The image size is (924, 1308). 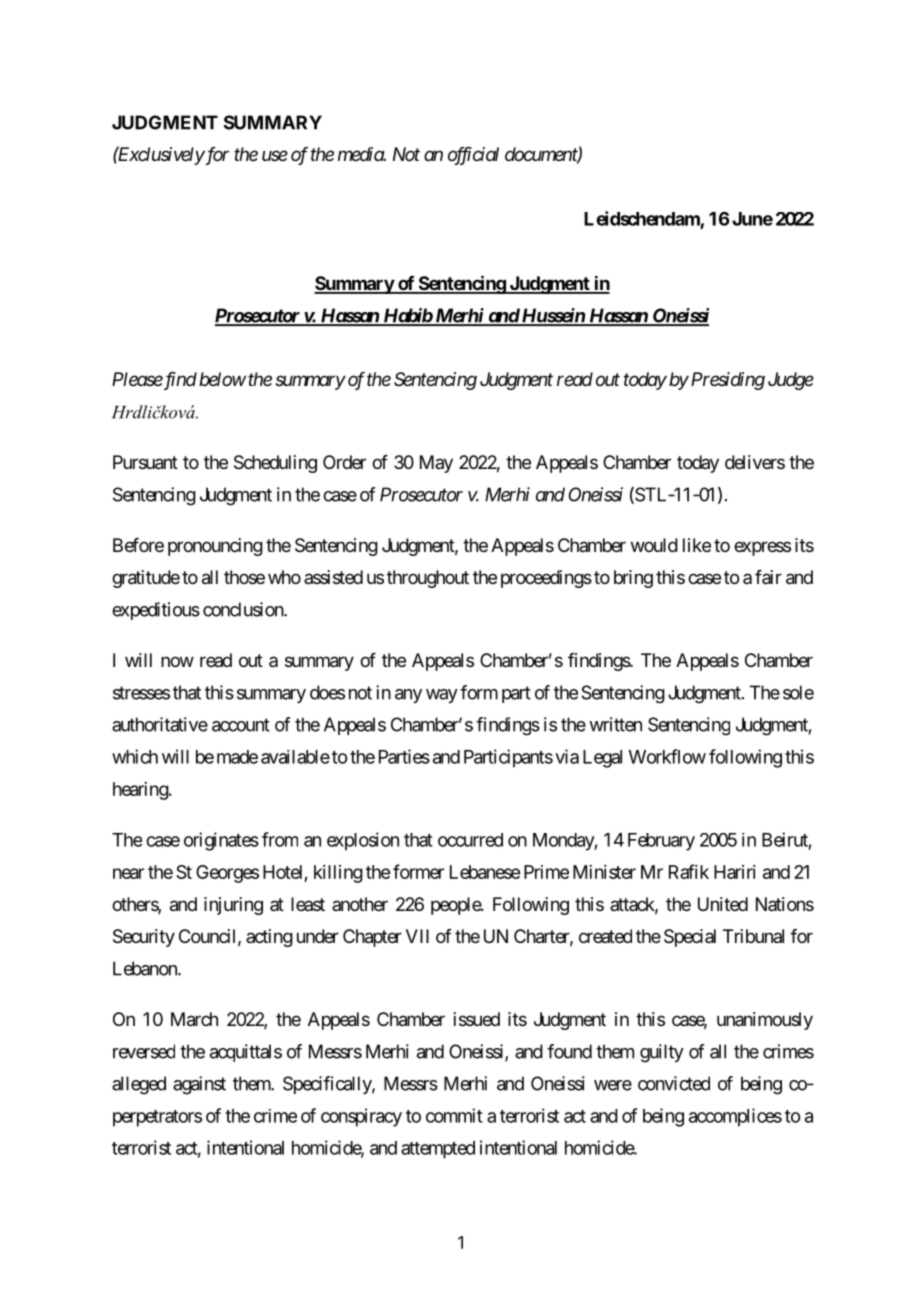 I want to click on use, so click(x=275, y=155).
